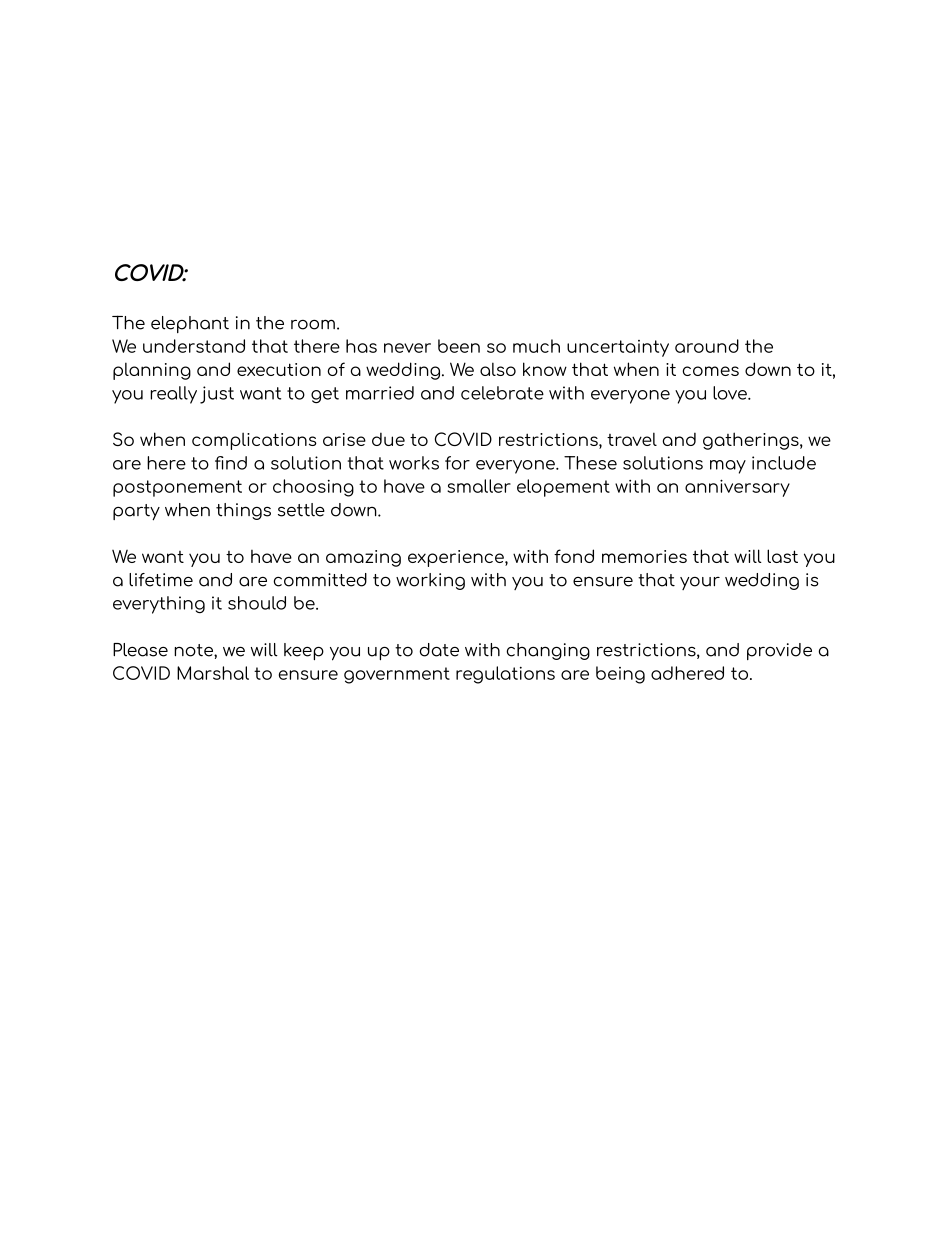 The width and height of the screenshot is (952, 1233). Describe the element at coordinates (459, 346) in the screenshot. I see `been` at that location.
